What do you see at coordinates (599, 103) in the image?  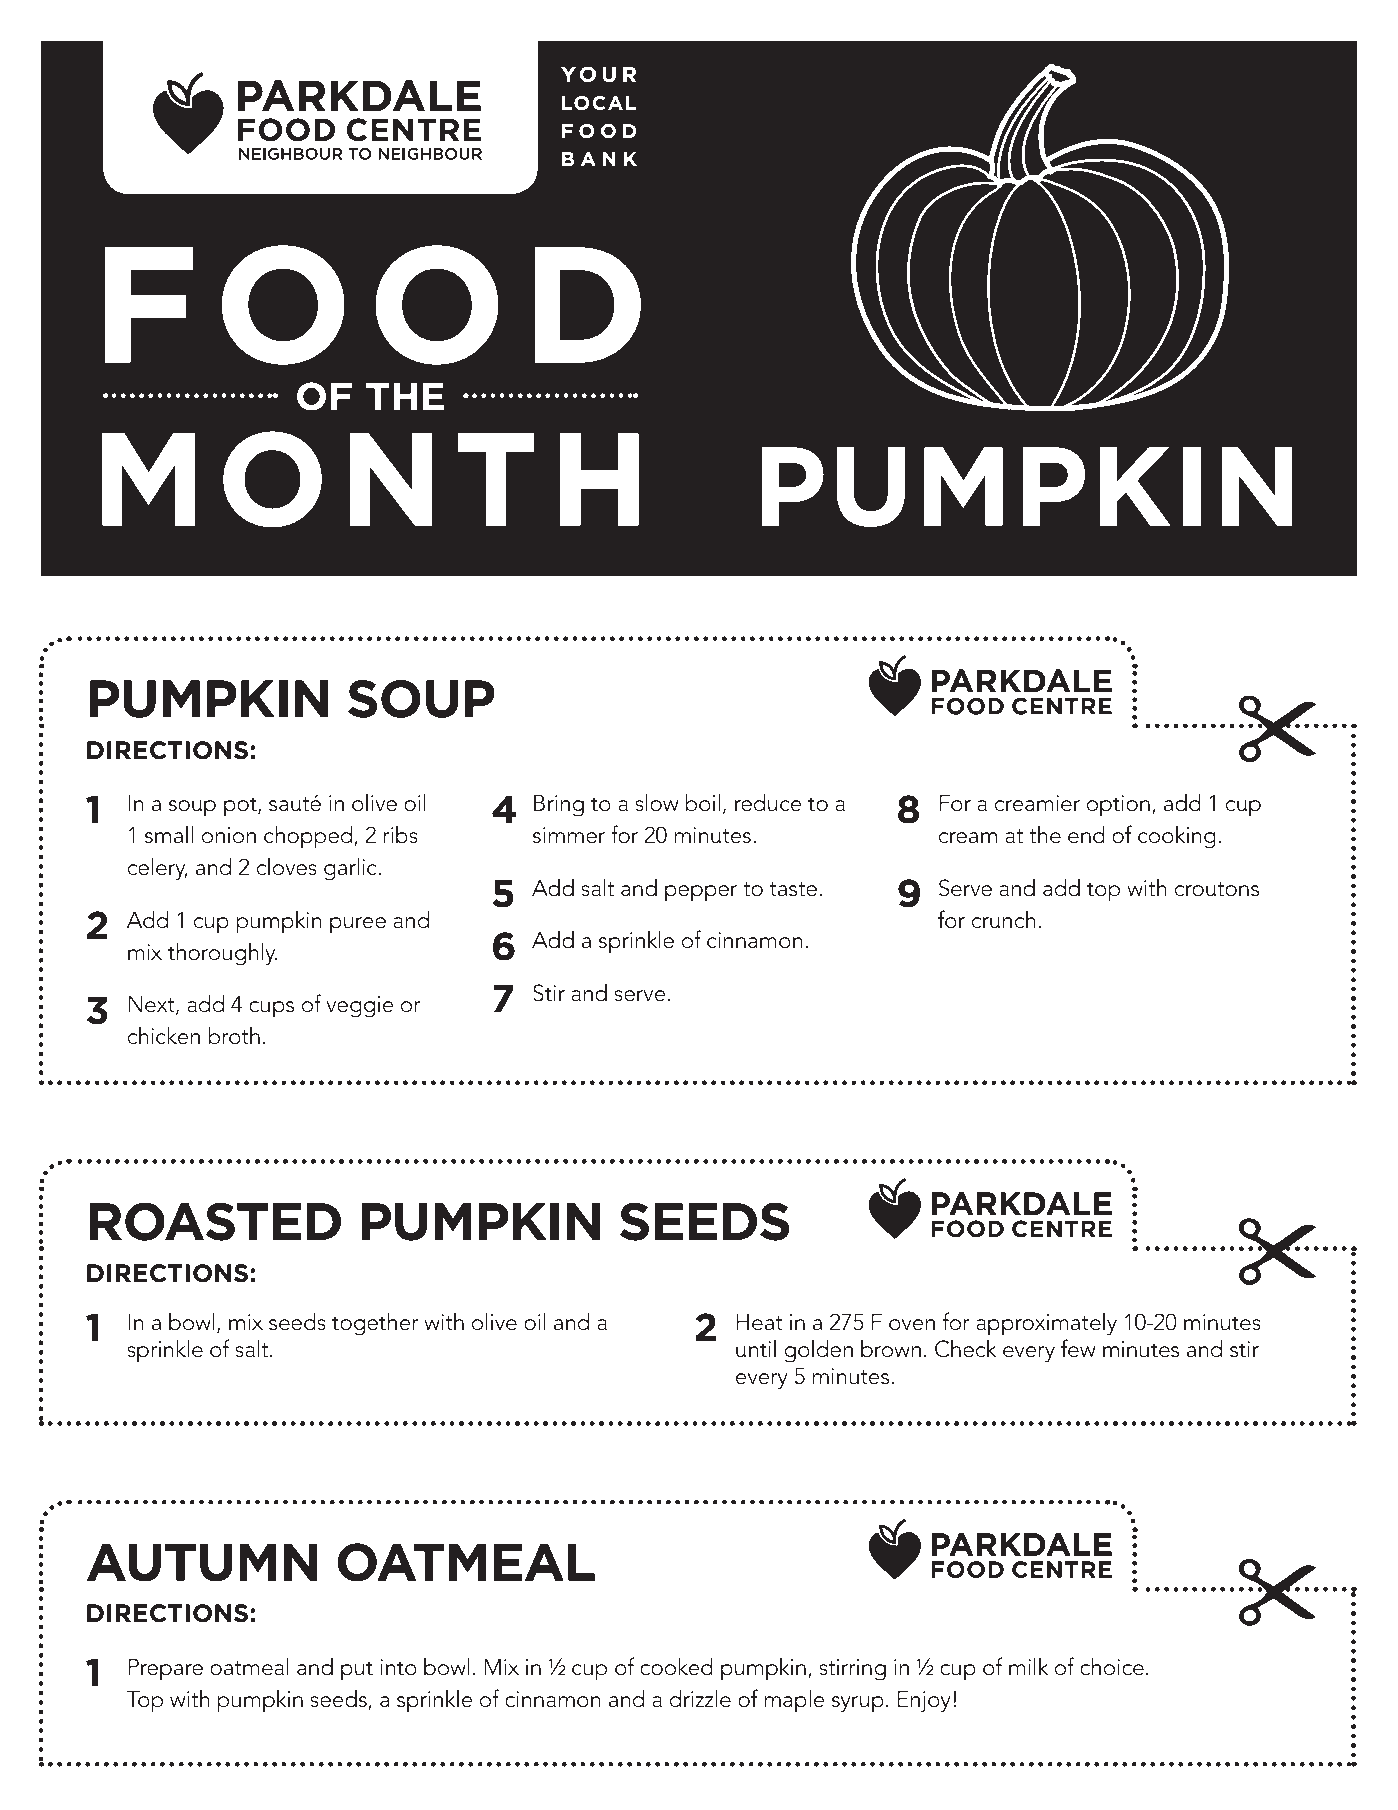 I see `LOCAL` at bounding box center [599, 103].
